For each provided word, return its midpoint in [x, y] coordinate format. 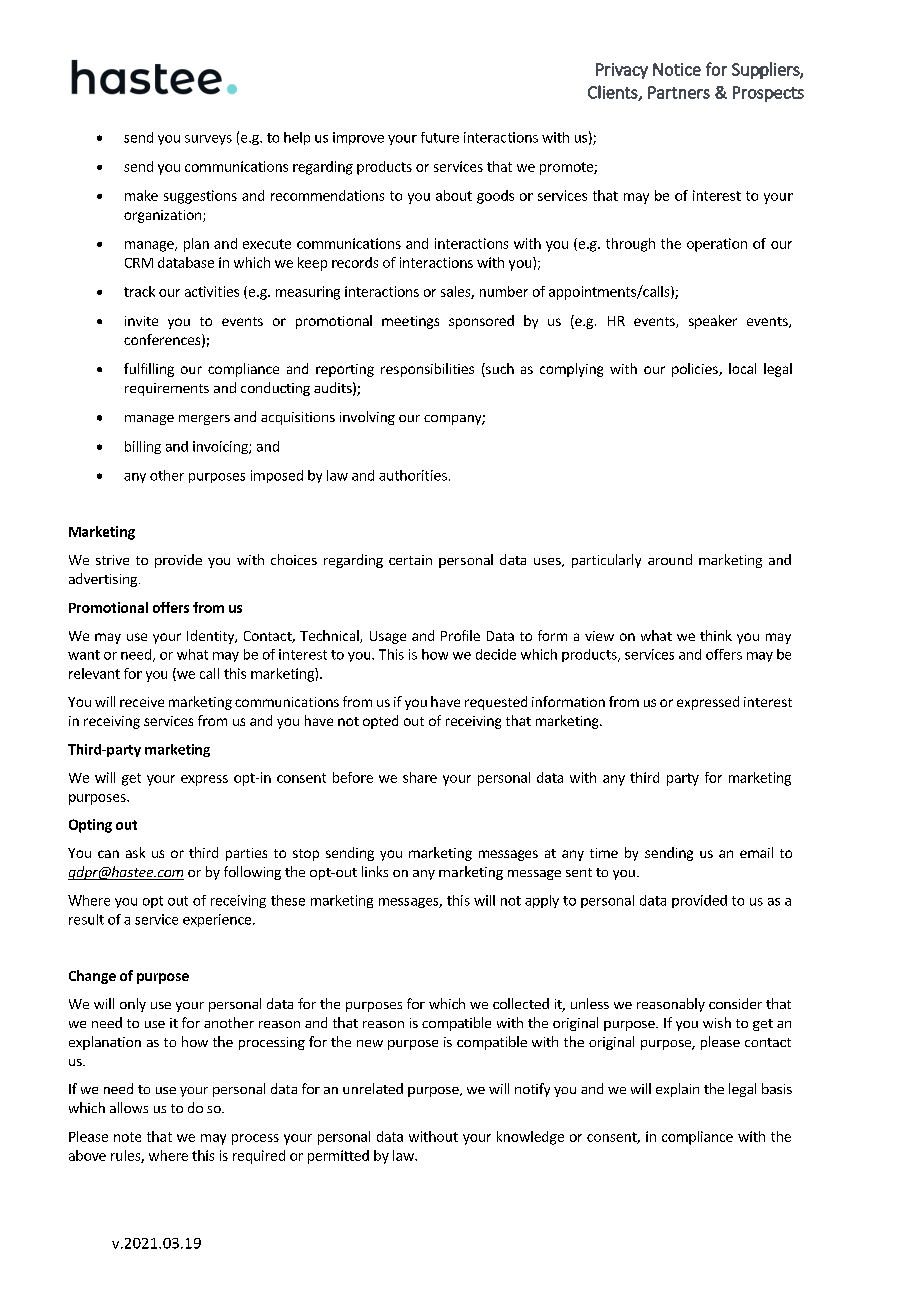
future [440, 137]
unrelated [373, 1088]
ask [135, 852]
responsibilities [427, 370]
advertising [103, 580]
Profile [460, 635]
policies [696, 370]
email [756, 852]
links [375, 871]
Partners [679, 92]
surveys [208, 140]
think [716, 635]
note [127, 1137]
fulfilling [149, 370]
